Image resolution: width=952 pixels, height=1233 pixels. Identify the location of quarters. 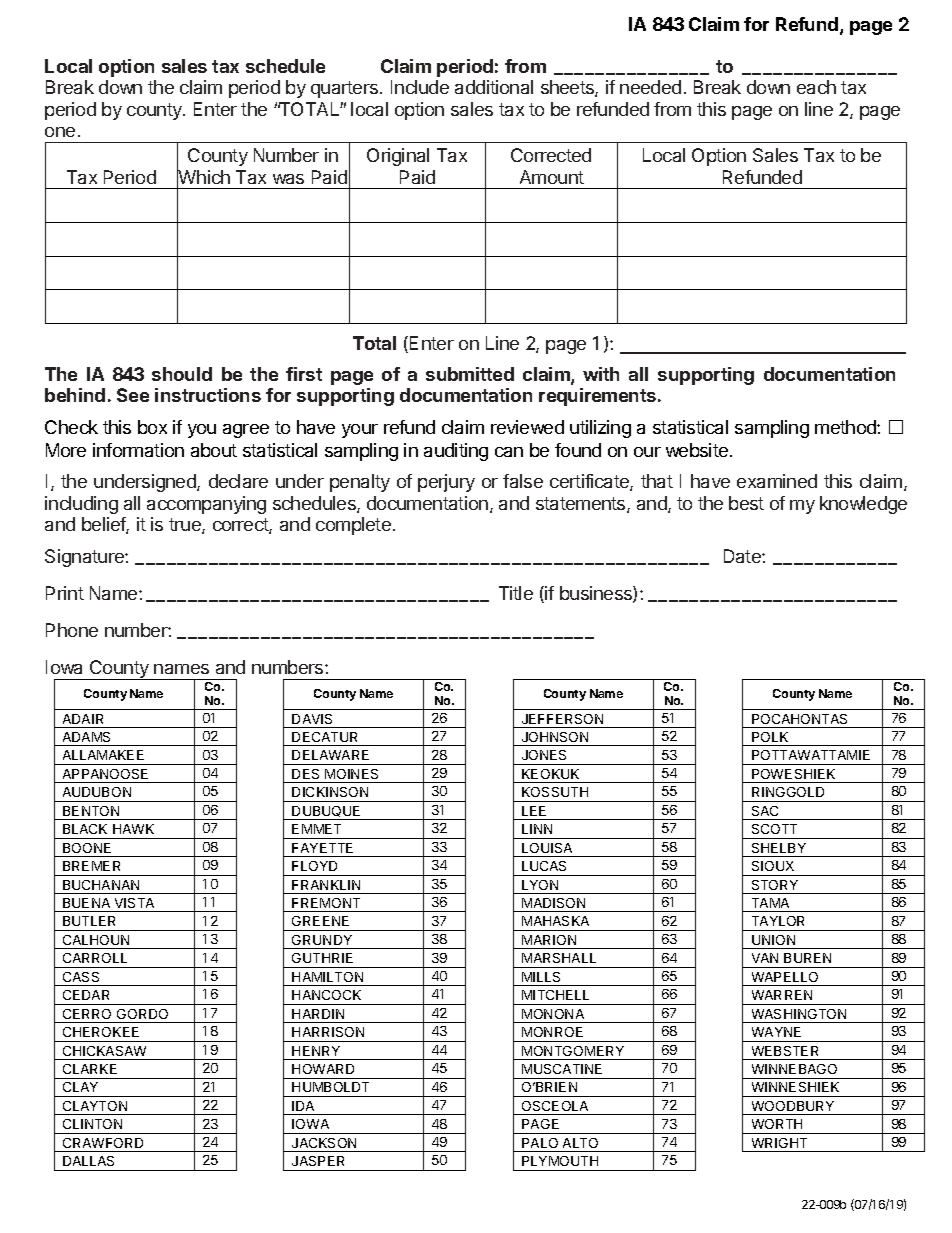
(346, 89).
